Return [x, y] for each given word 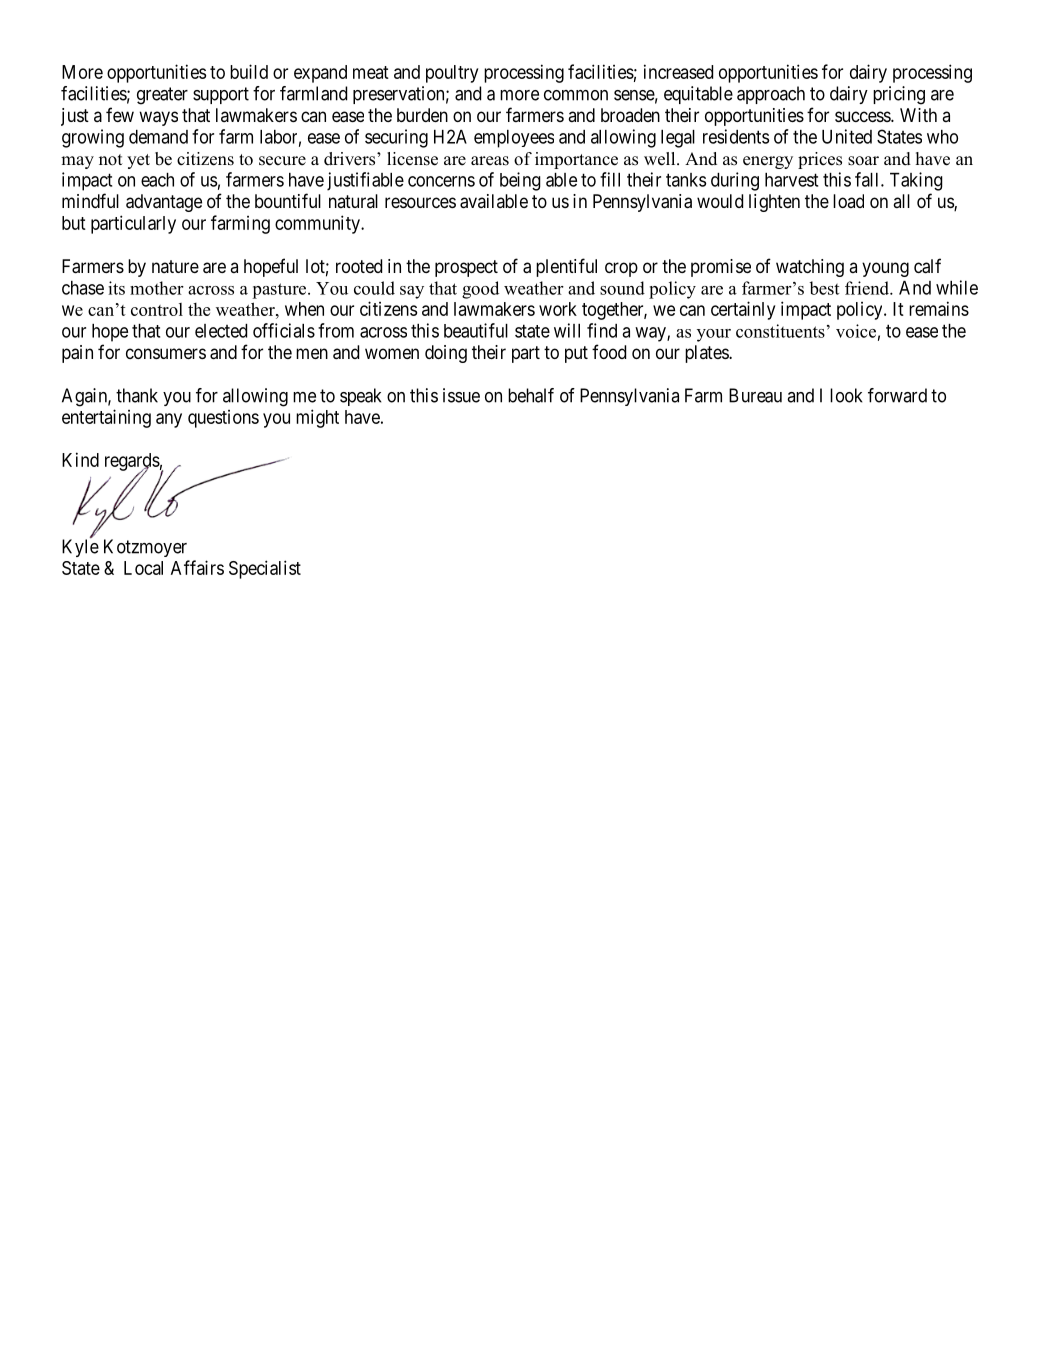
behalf [531, 395]
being [520, 181]
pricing [899, 95]
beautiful [476, 330]
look [846, 395]
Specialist [265, 569]
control [157, 309]
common [576, 95]
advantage [164, 203]
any [169, 420]
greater [162, 96]
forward [897, 395]
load [848, 201]
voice [856, 331]
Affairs [197, 567]
